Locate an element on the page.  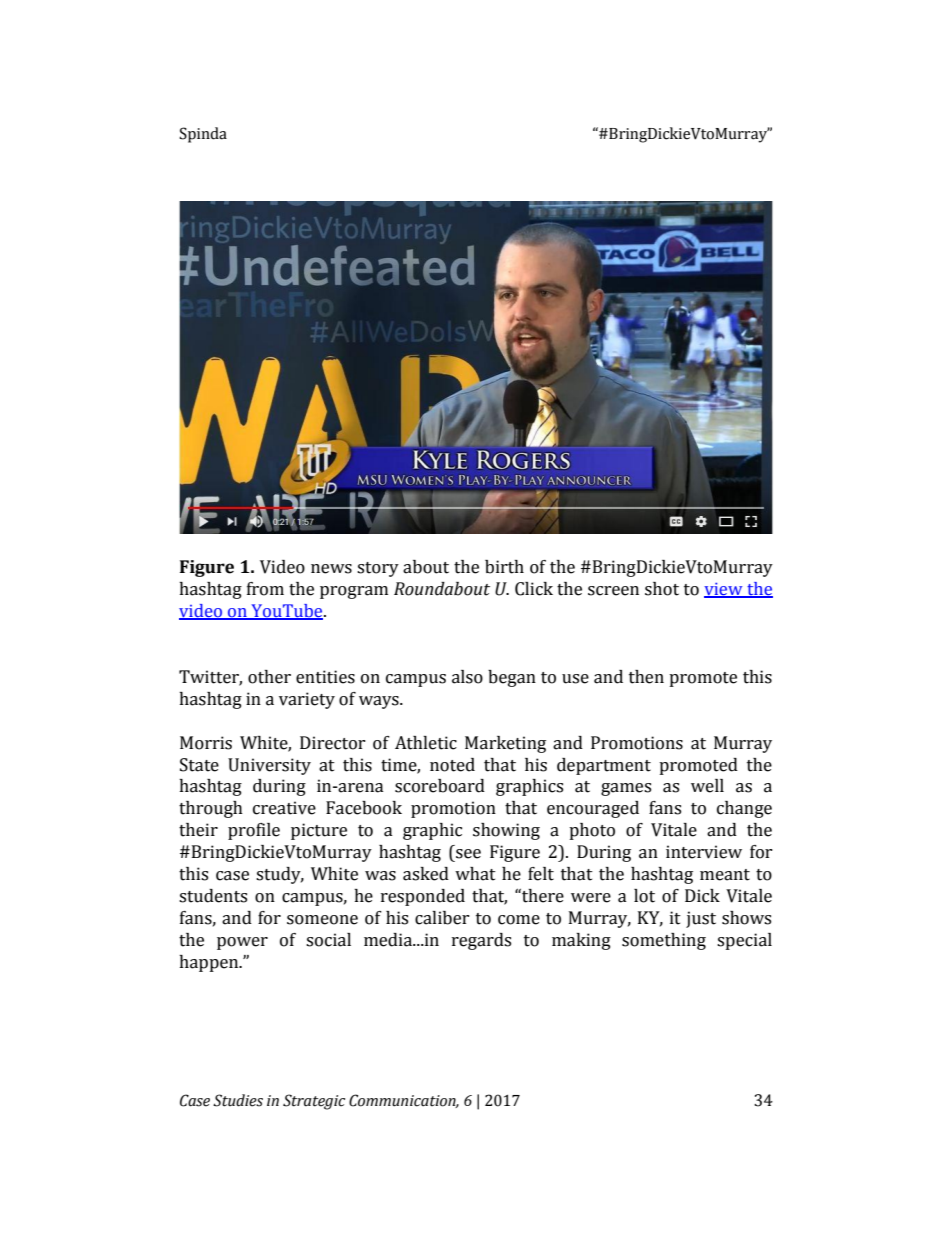
showing is located at coordinates (506, 831).
